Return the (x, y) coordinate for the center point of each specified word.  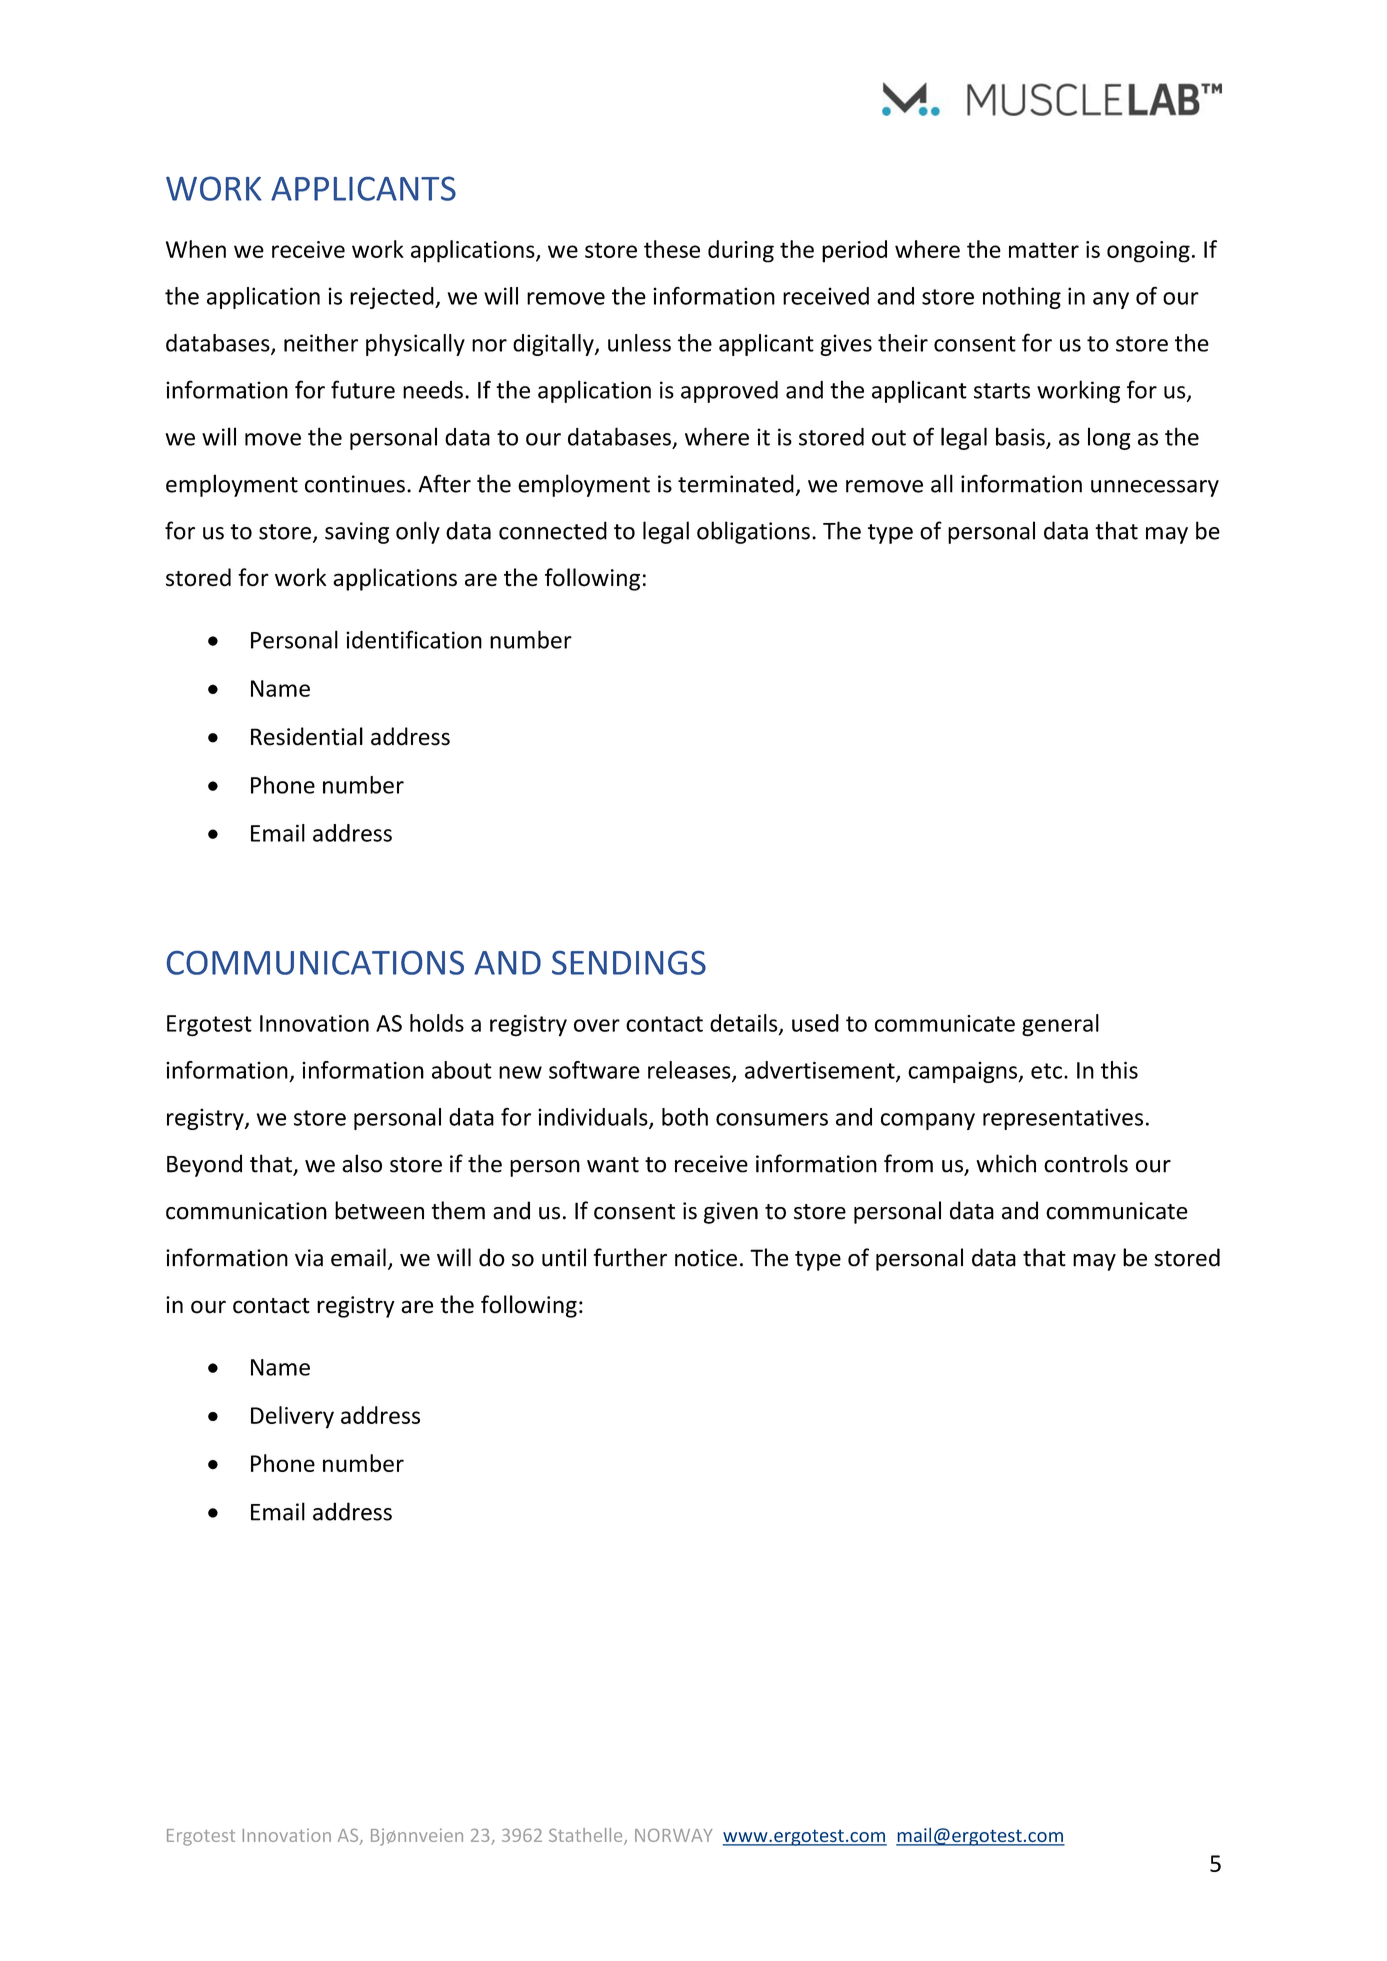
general (1060, 1025)
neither (321, 343)
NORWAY (673, 1835)
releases (690, 1071)
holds (437, 1023)
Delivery (292, 1417)
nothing (1022, 298)
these (672, 249)
